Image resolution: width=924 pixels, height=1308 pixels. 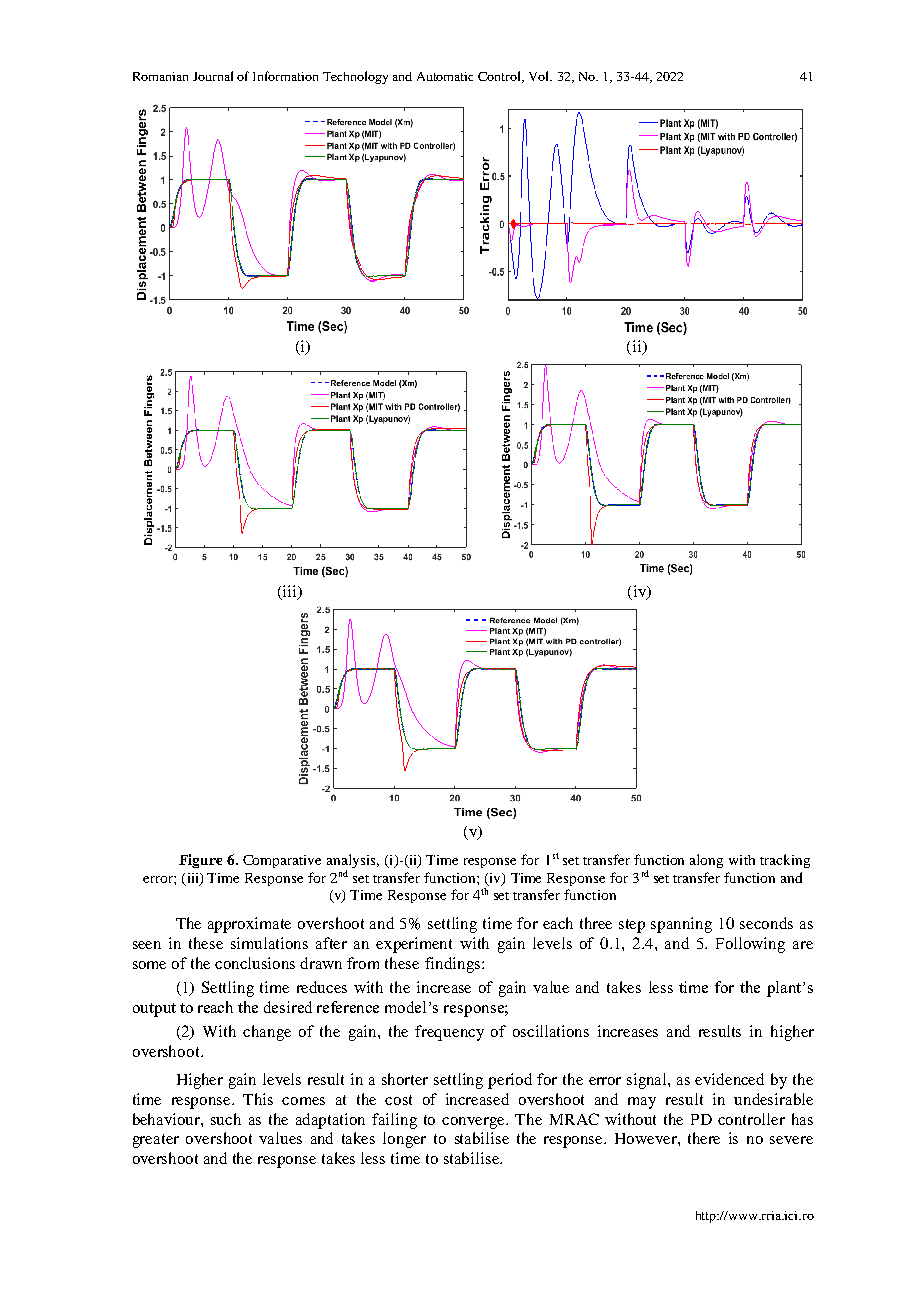 I want to click on Comparative, so click(x=282, y=861).
